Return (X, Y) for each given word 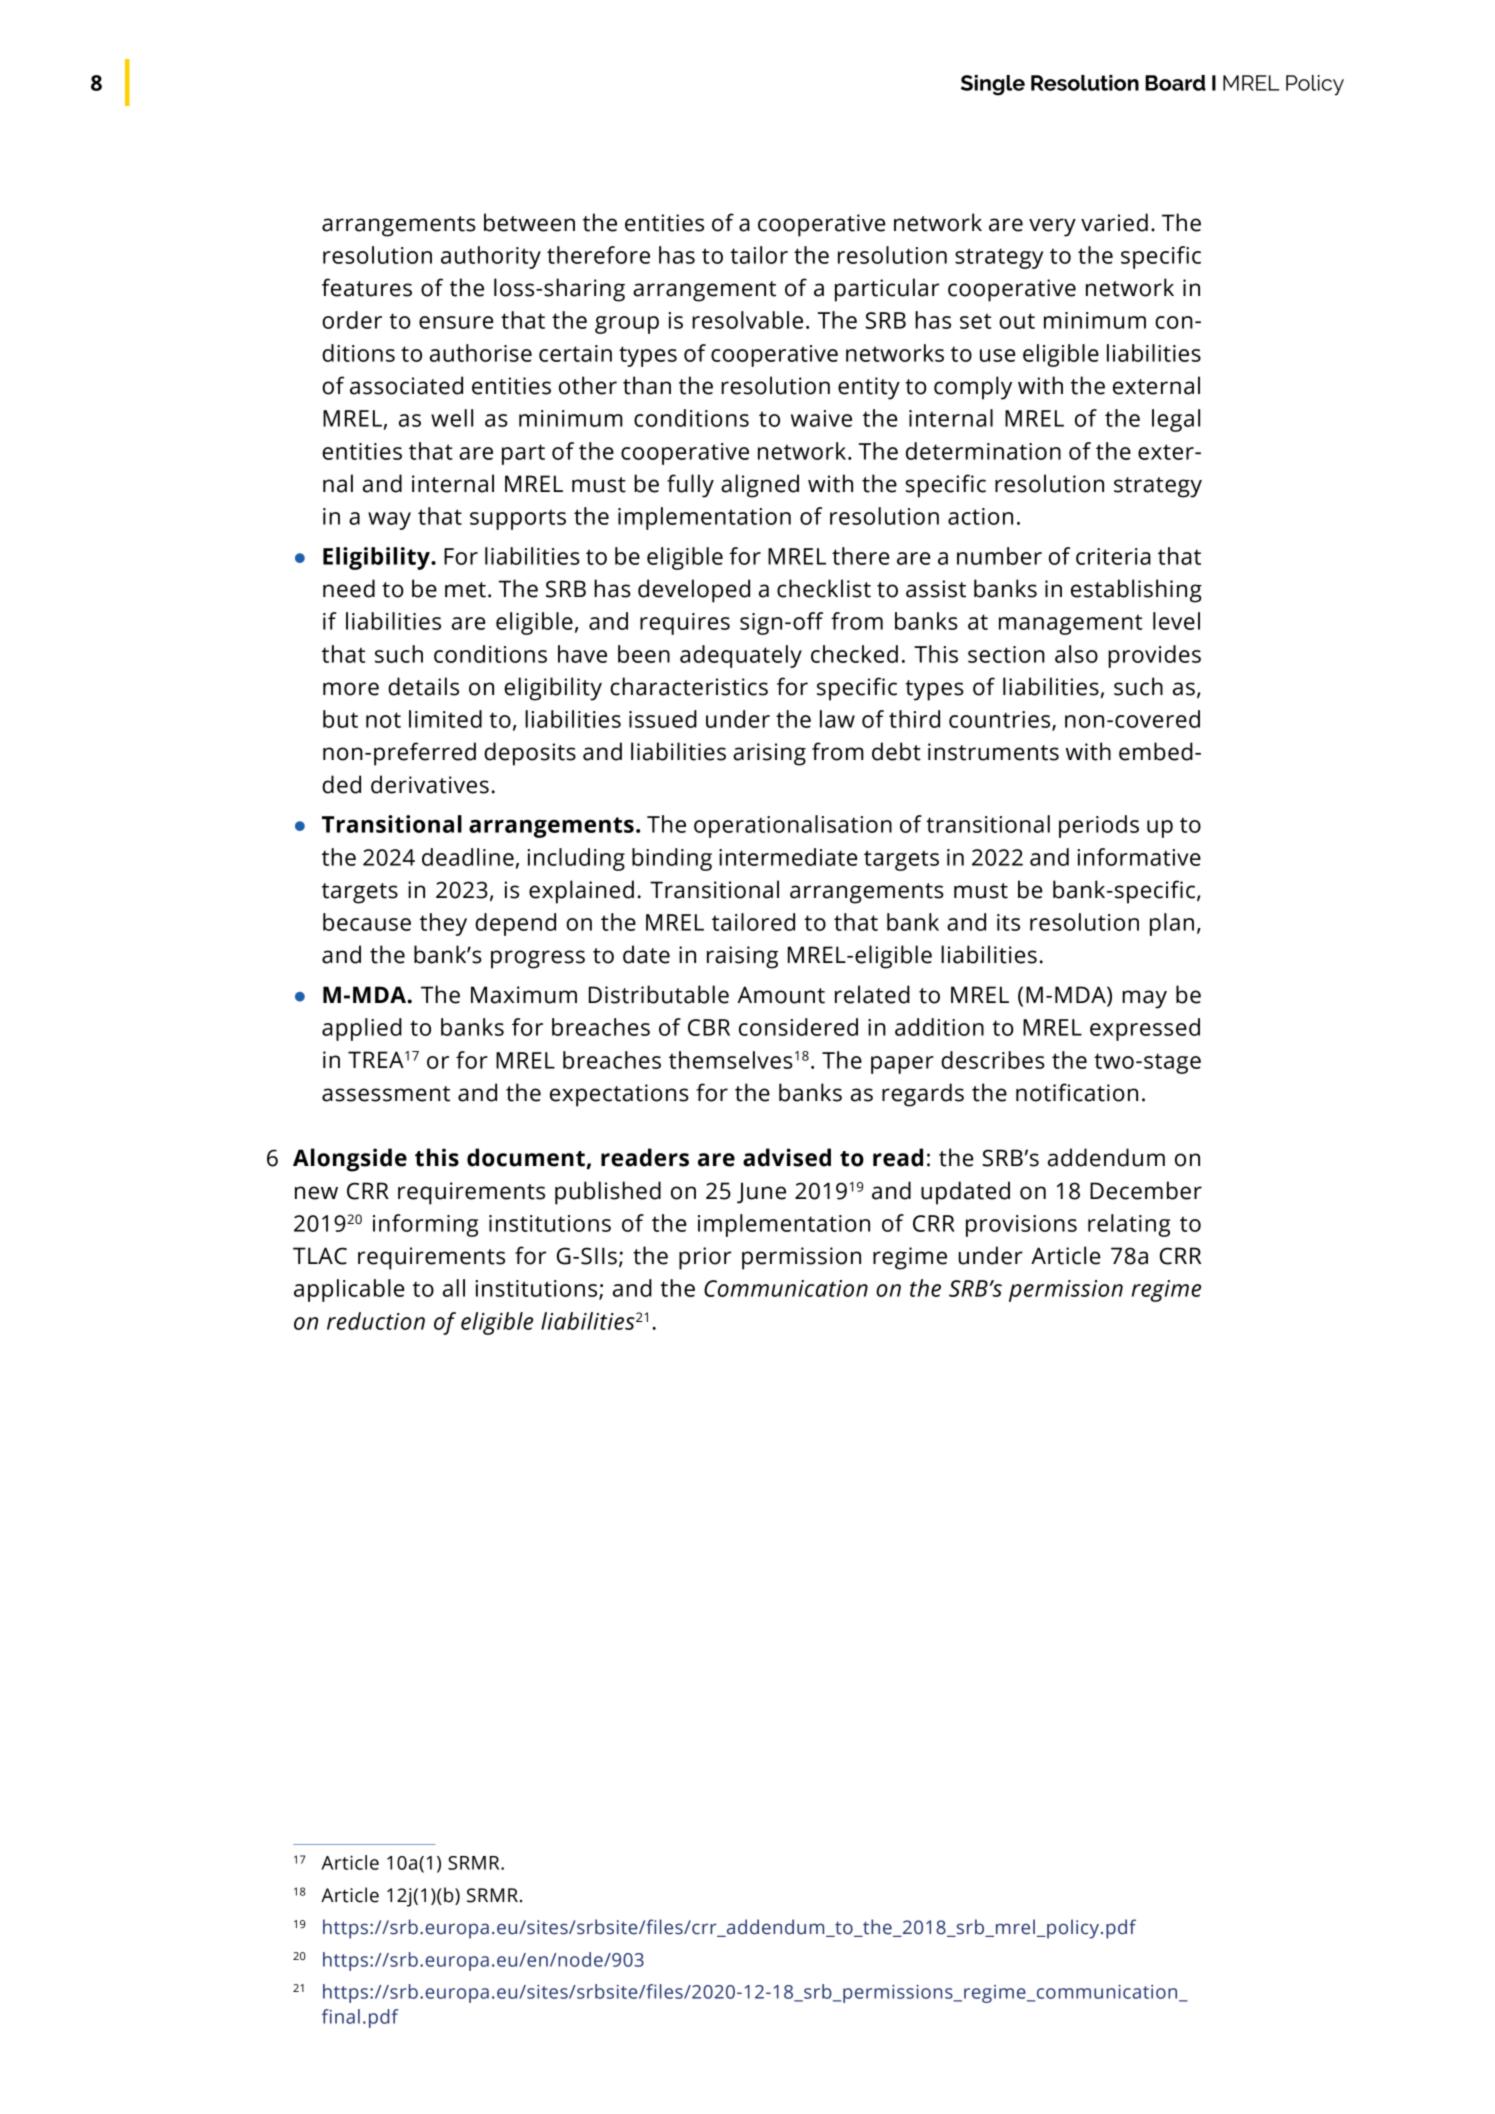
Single (993, 85)
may (1144, 999)
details (423, 686)
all (454, 1288)
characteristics (689, 686)
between (529, 222)
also (1076, 654)
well (452, 418)
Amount (781, 995)
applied (362, 1029)
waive (821, 418)
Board (1175, 83)
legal (1176, 420)
